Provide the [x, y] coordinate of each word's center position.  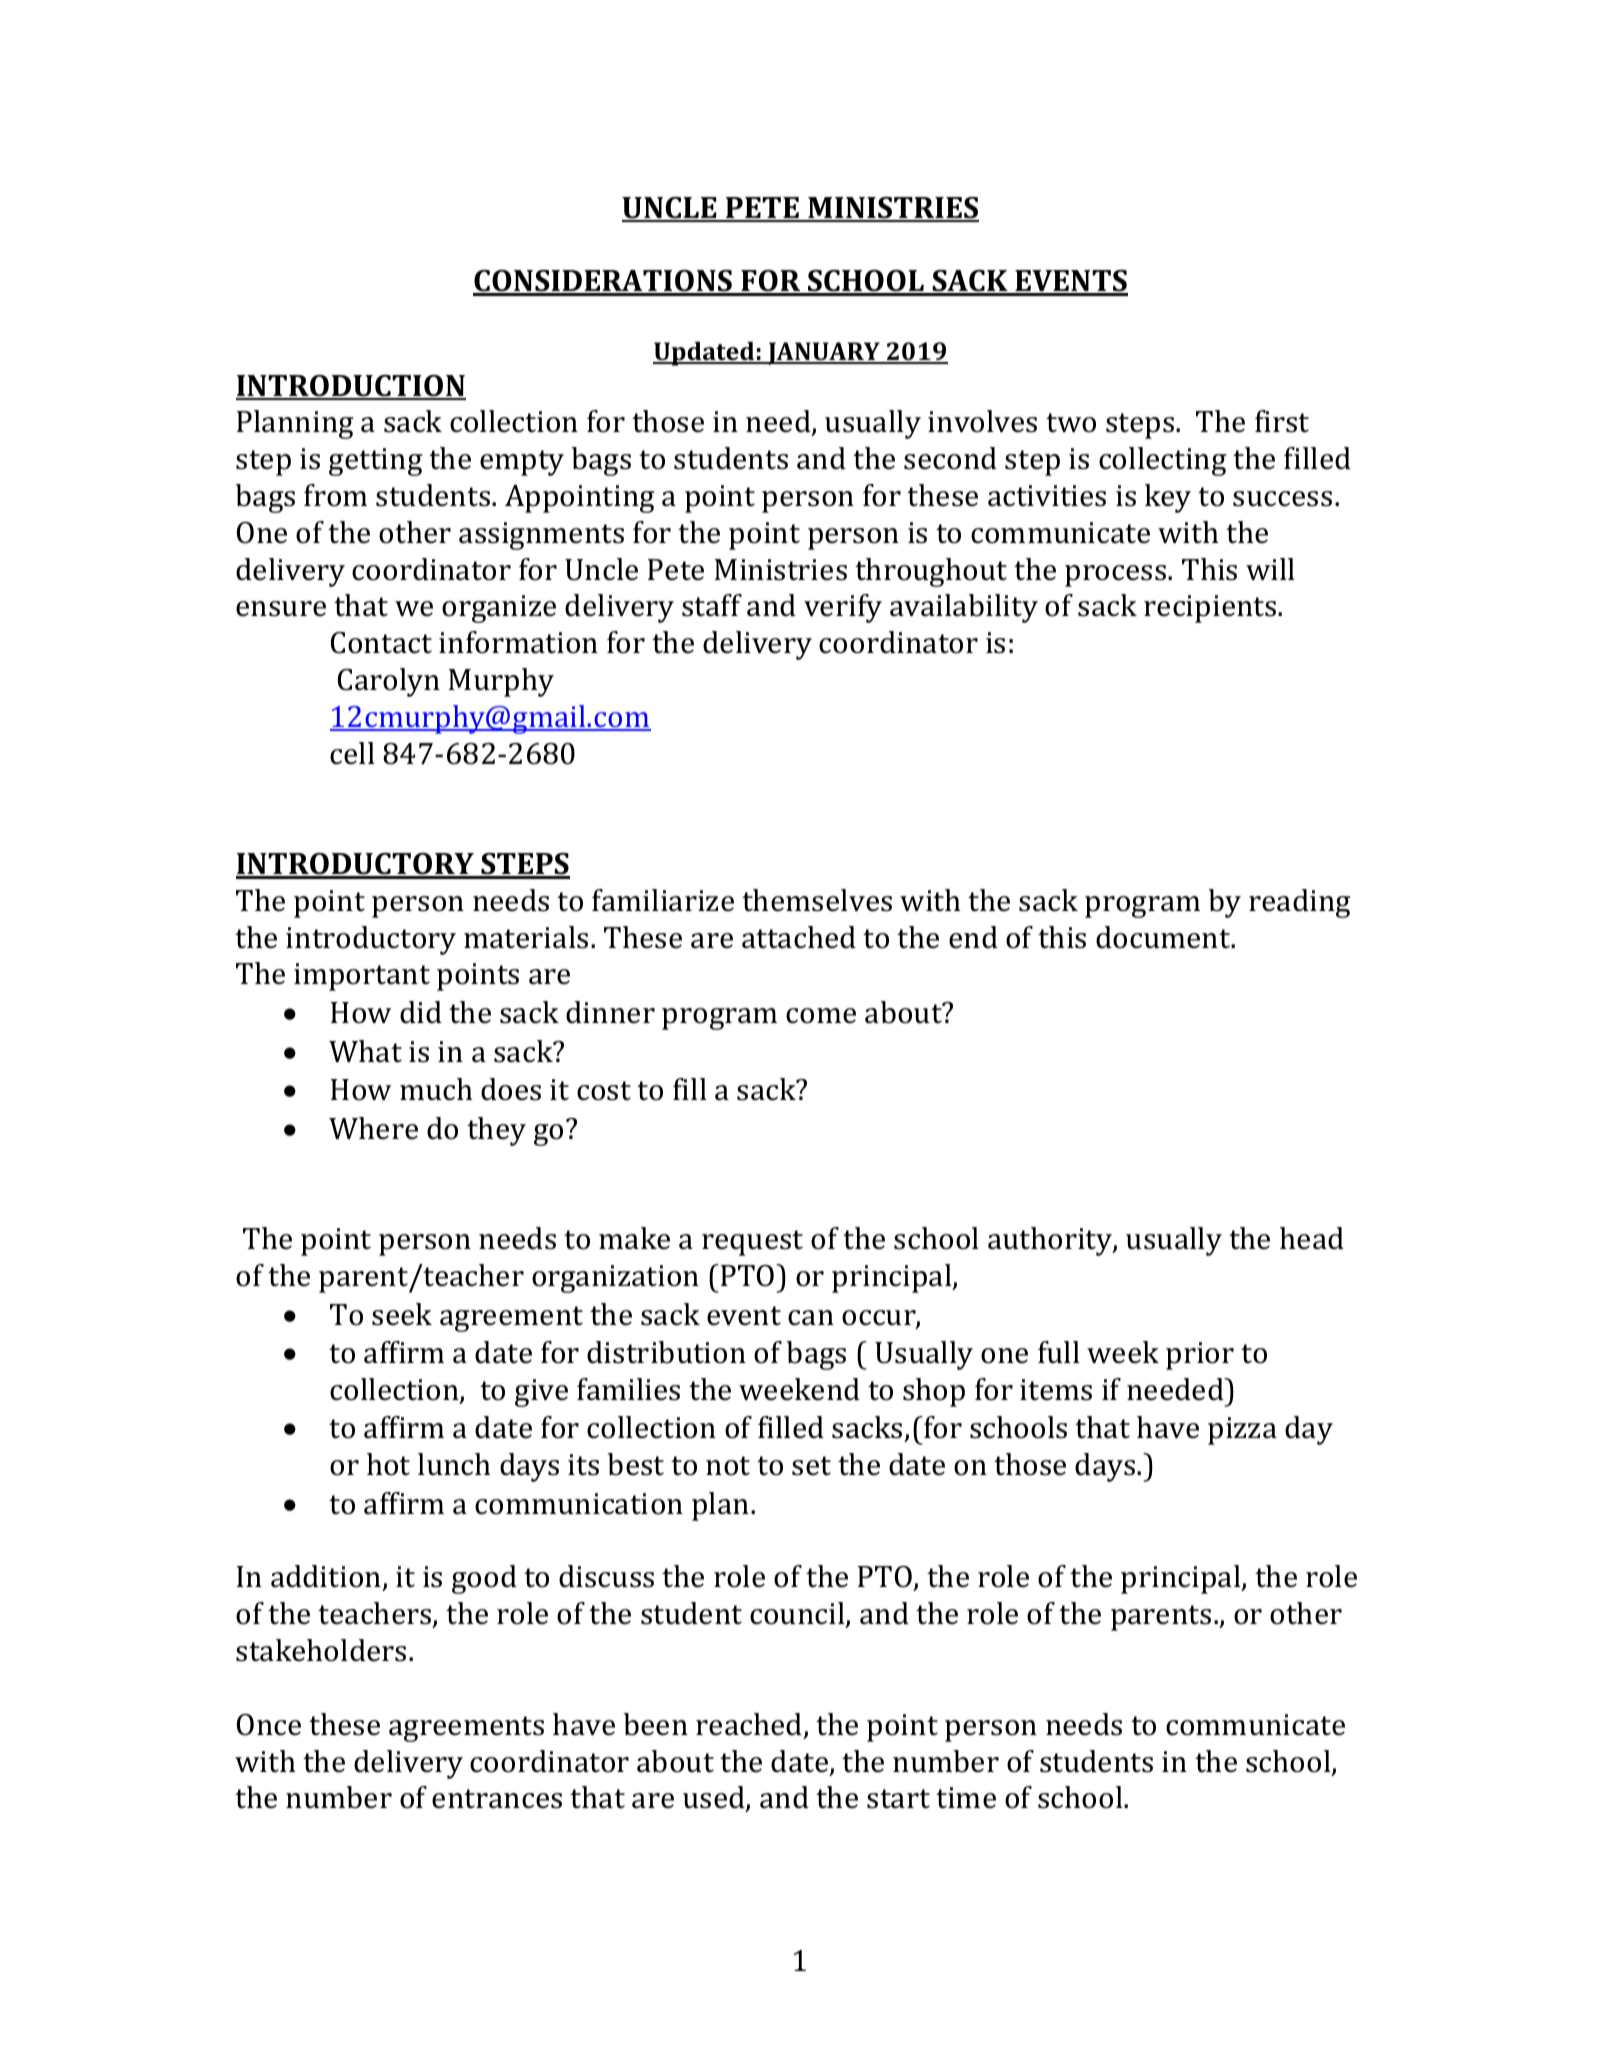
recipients [1211, 609]
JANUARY [824, 353]
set [811, 1466]
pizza [1242, 1431]
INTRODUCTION [351, 387]
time [966, 1798]
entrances [497, 1799]
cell [352, 753]
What [365, 1051]
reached [750, 1725]
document [1164, 937]
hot [388, 1464]
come [821, 1016]
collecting [1163, 461]
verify [843, 608]
